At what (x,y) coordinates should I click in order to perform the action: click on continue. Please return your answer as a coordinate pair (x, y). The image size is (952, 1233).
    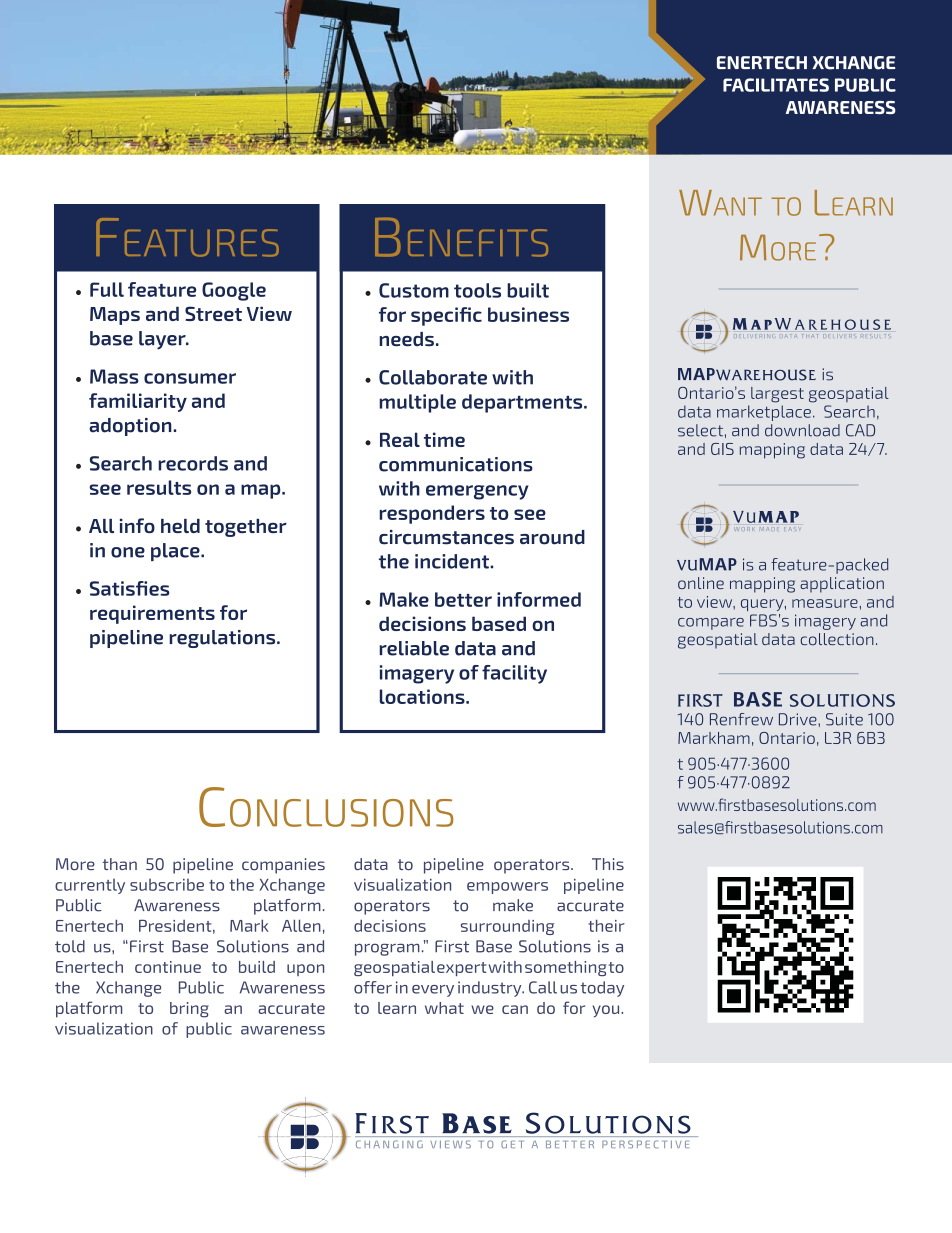
    Looking at the image, I should click on (168, 967).
